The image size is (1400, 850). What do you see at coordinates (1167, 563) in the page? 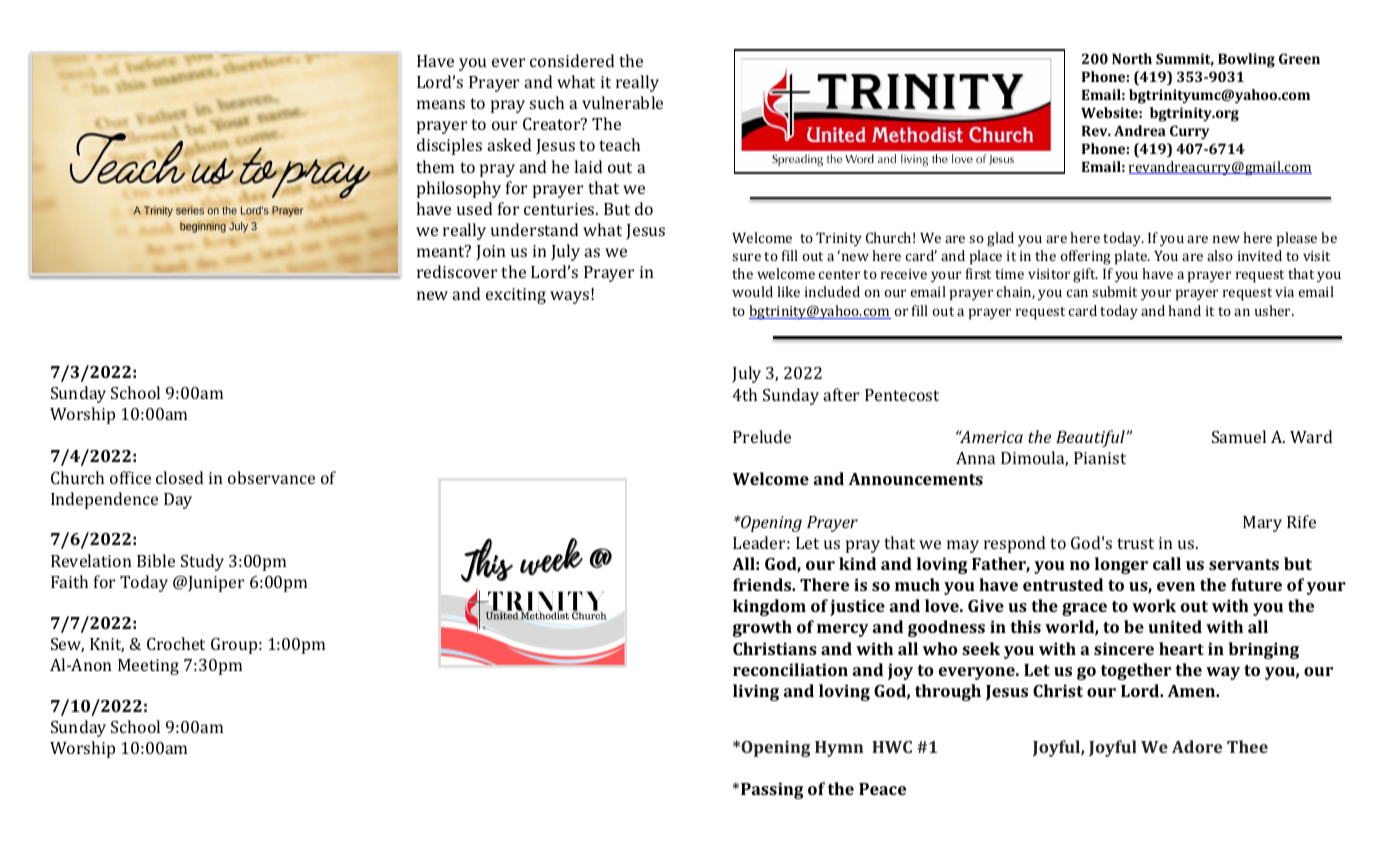
I see `call` at bounding box center [1167, 563].
